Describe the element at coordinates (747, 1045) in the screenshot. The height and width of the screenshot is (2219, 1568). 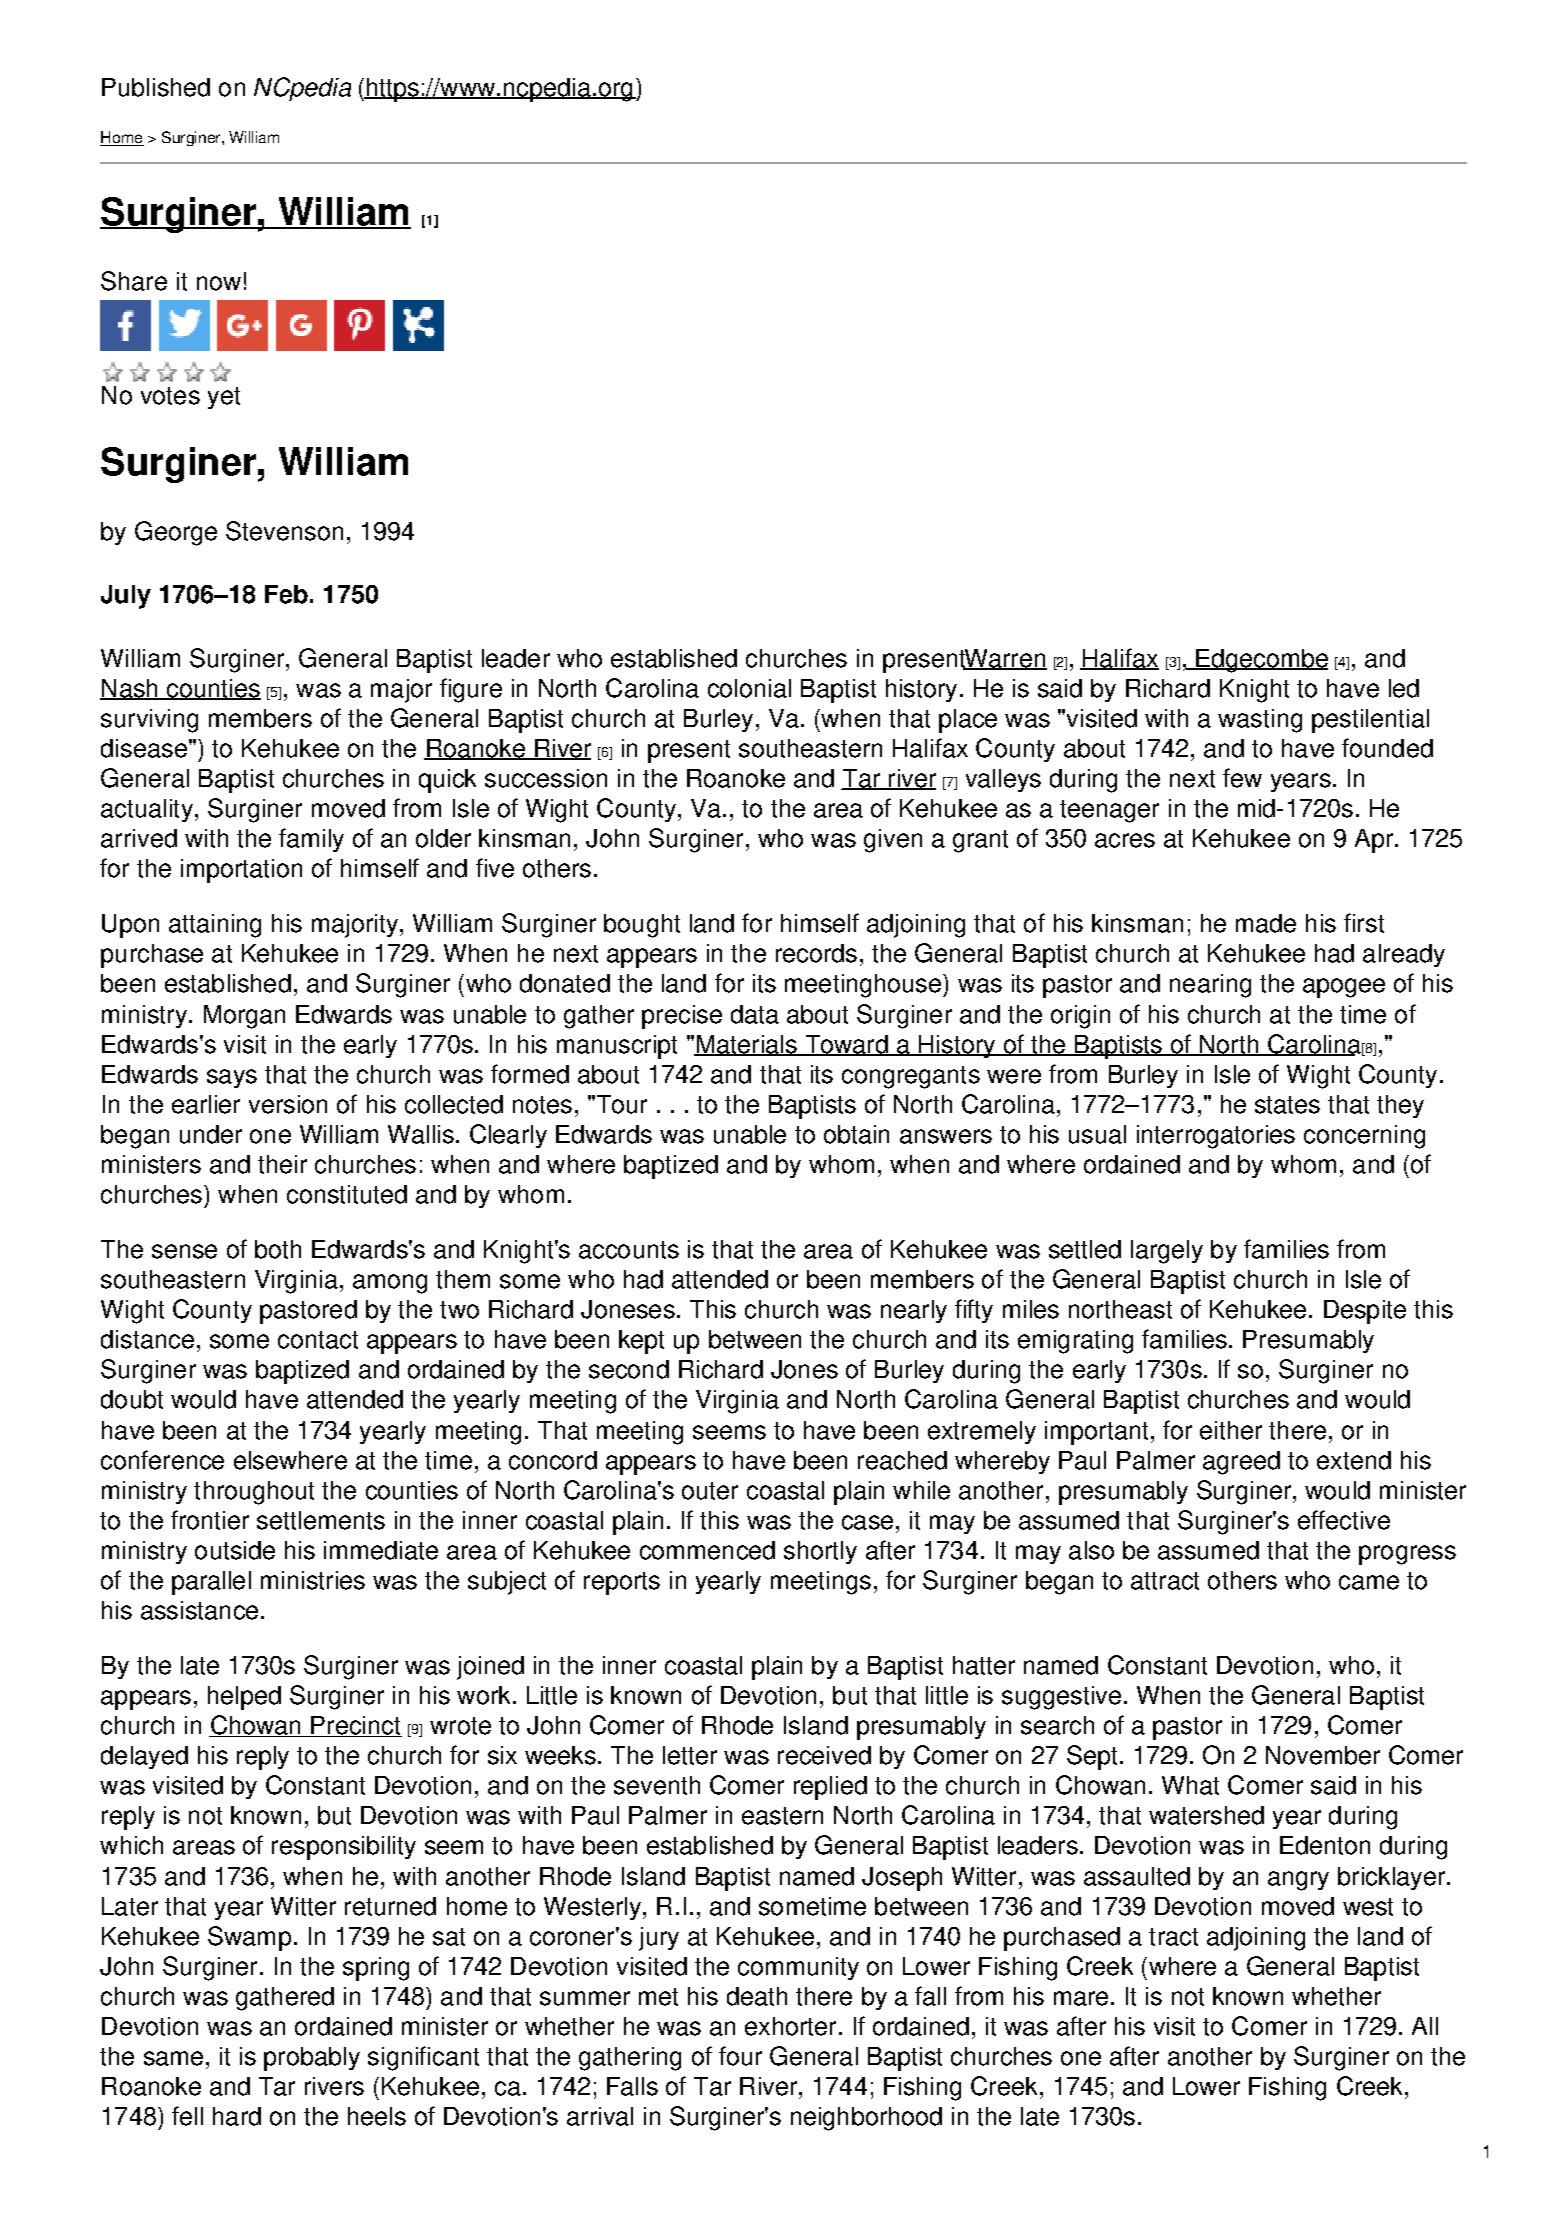
I see `Materials` at that location.
